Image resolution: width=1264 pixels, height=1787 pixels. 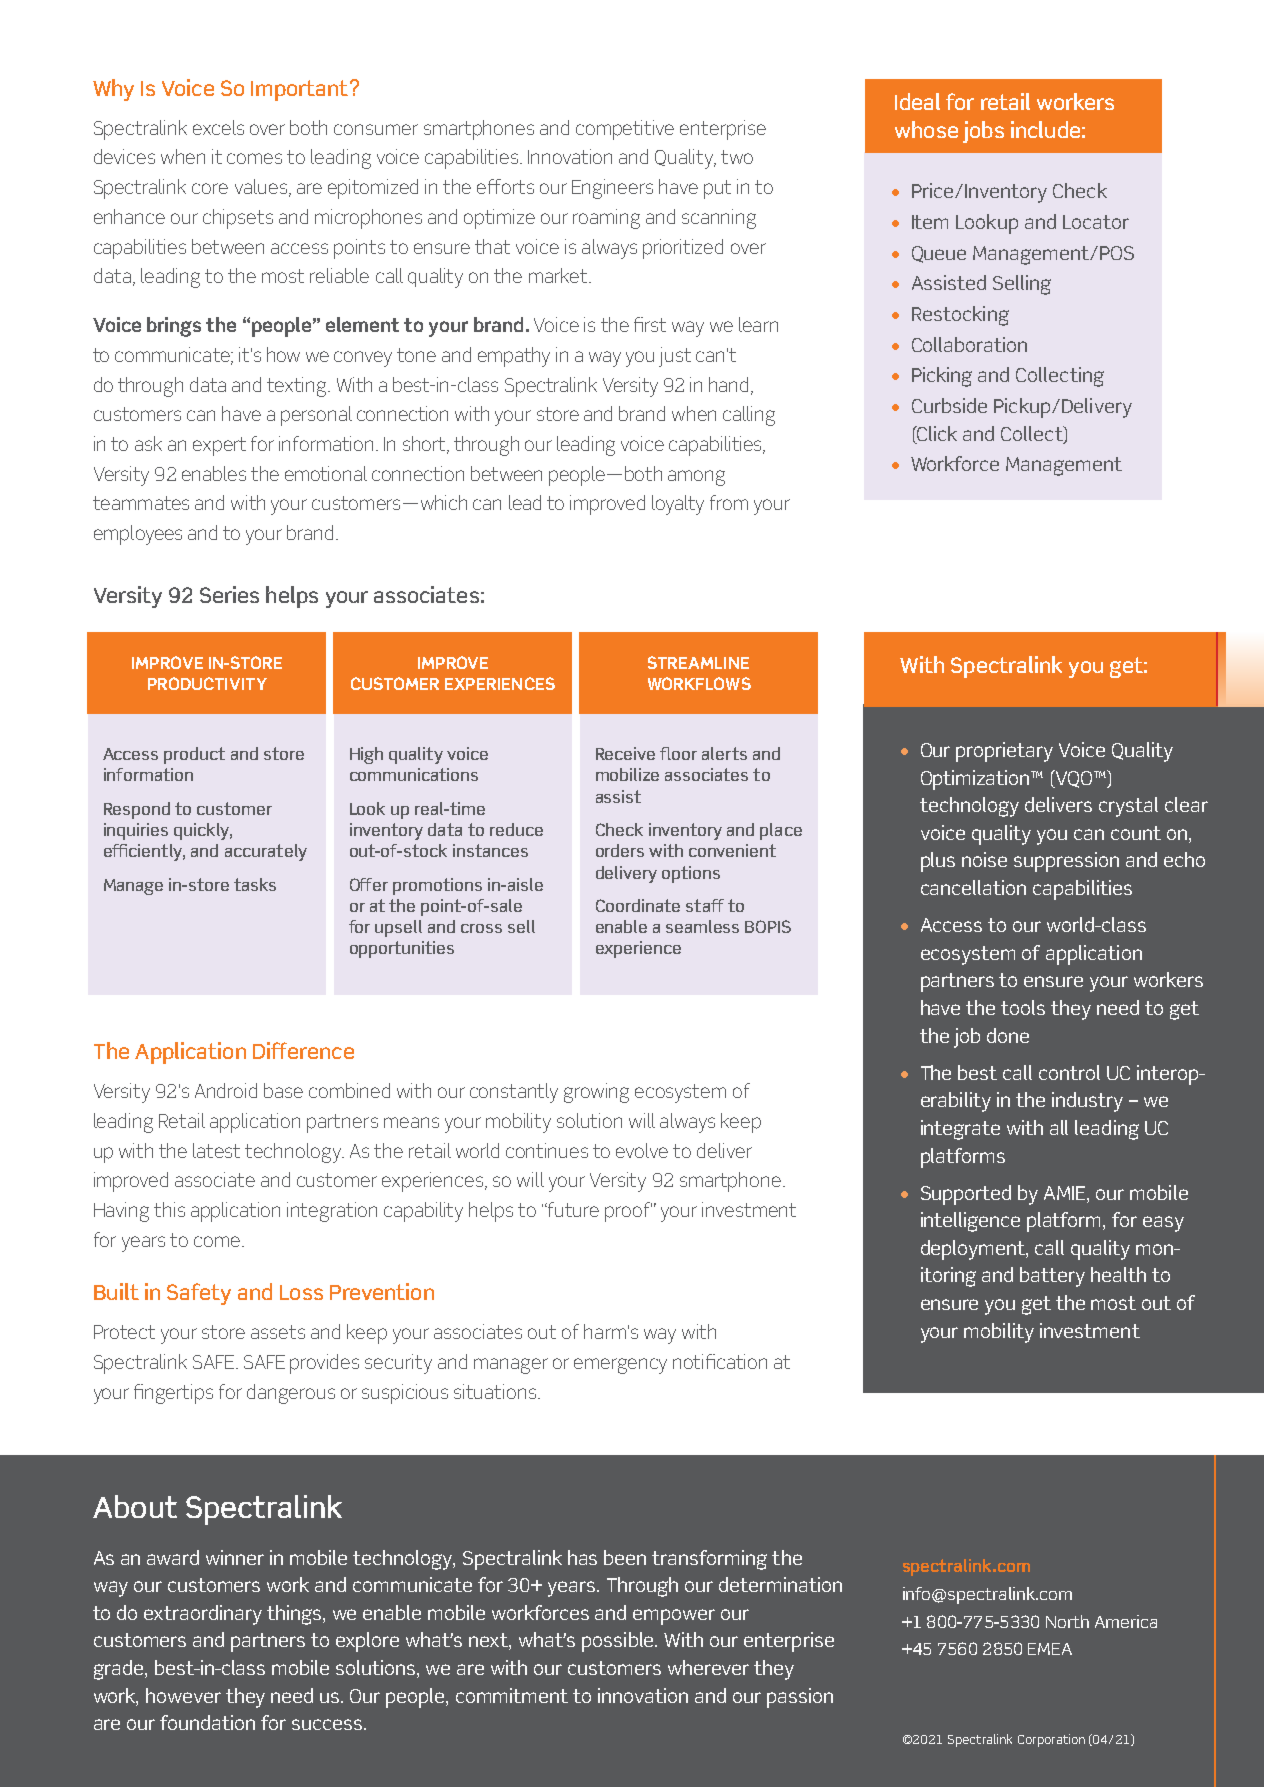 I want to click on loyalty, so click(x=678, y=505).
